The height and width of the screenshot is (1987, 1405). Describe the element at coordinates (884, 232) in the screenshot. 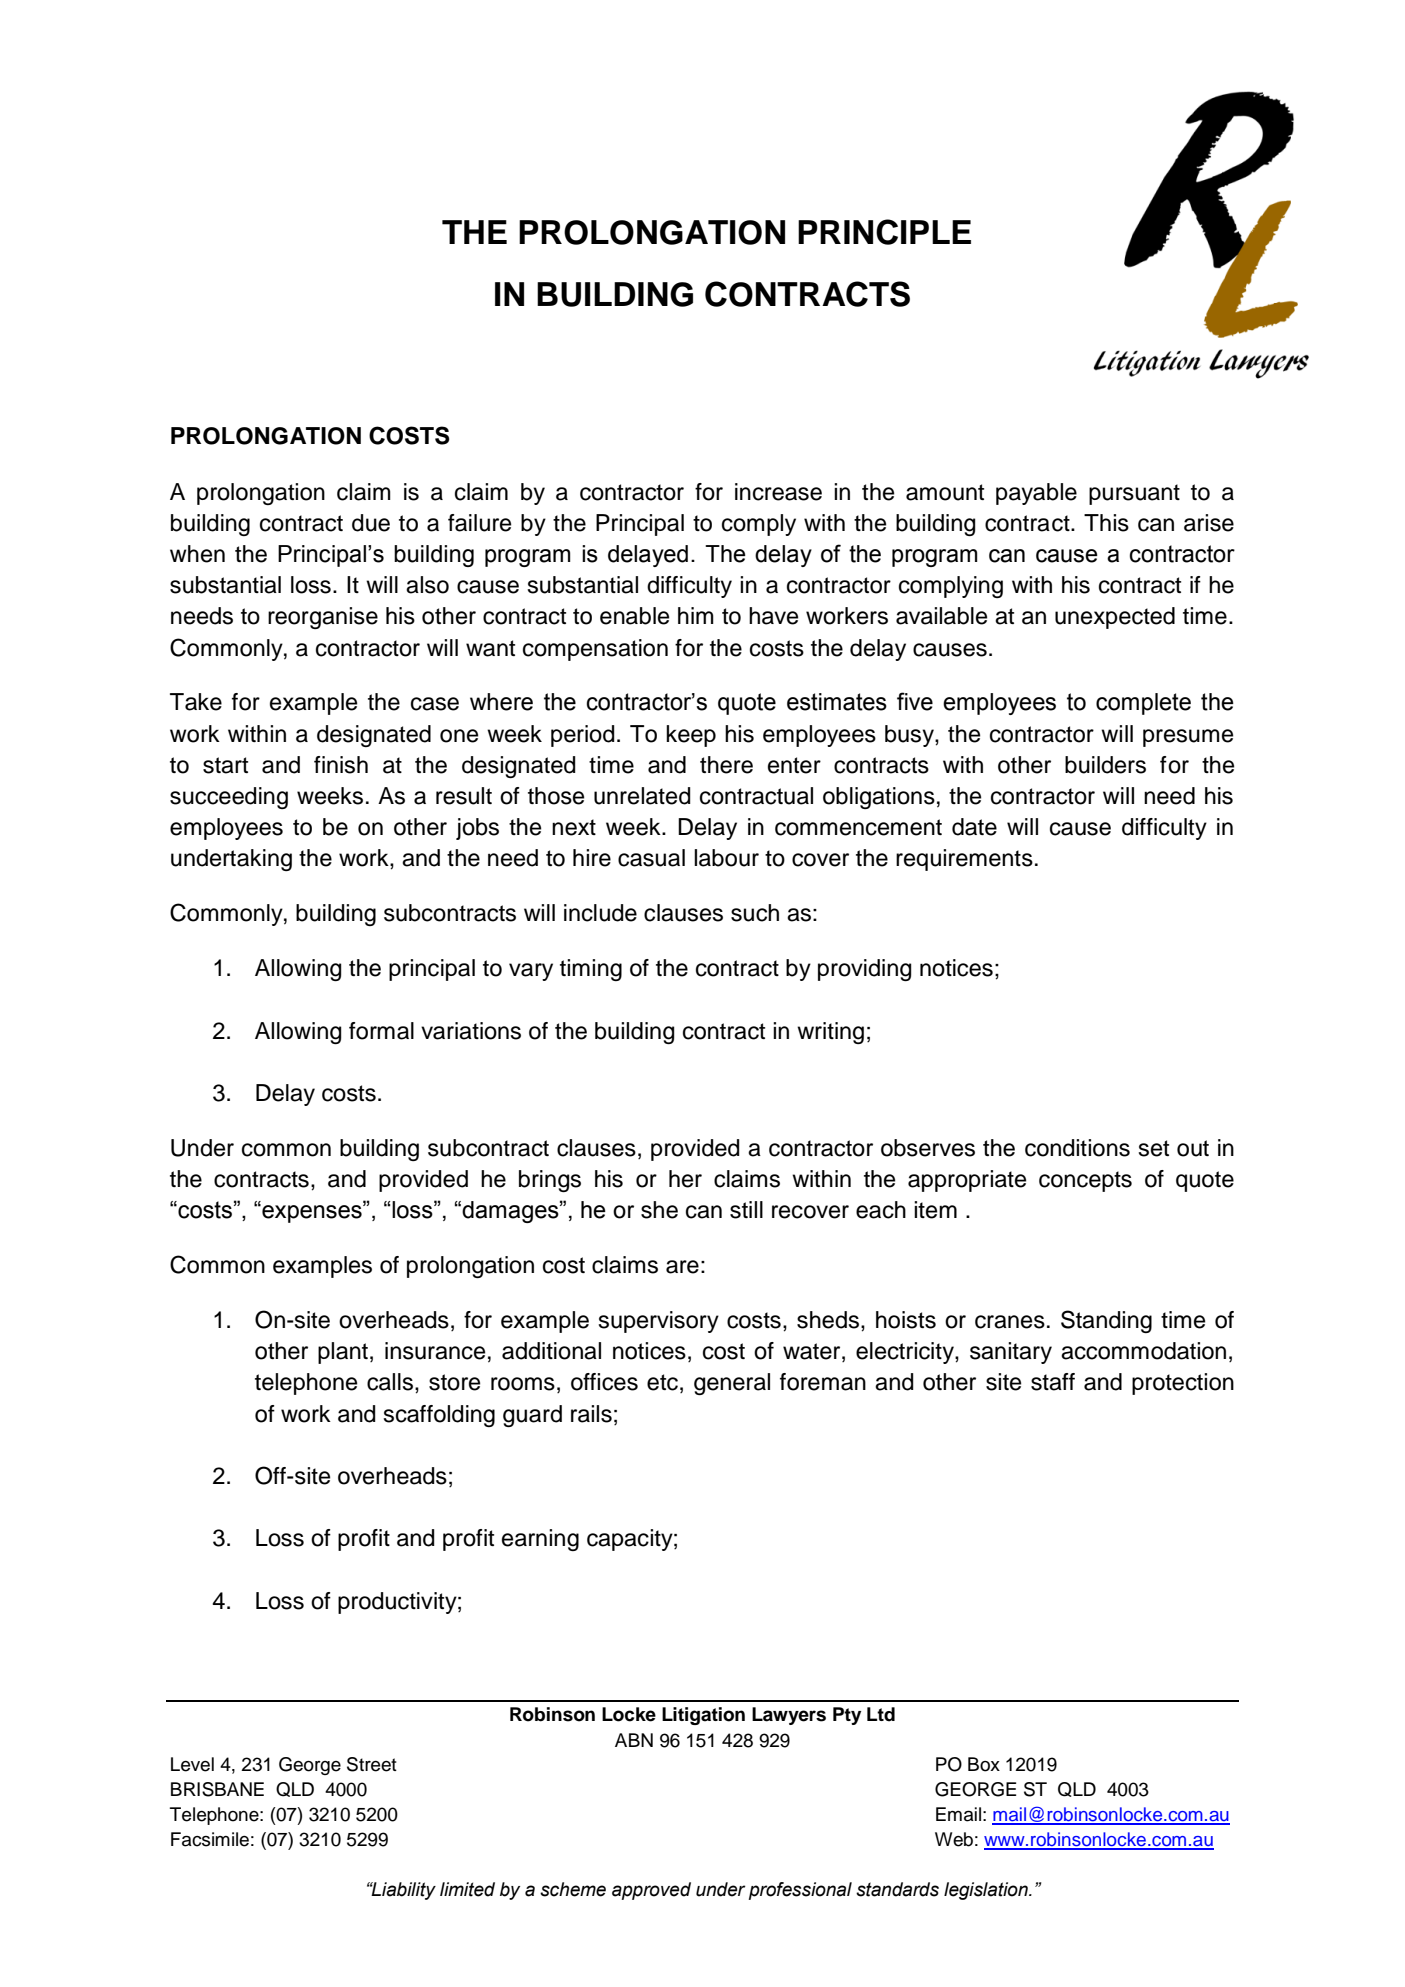

I see `PRINCIPLE` at that location.
